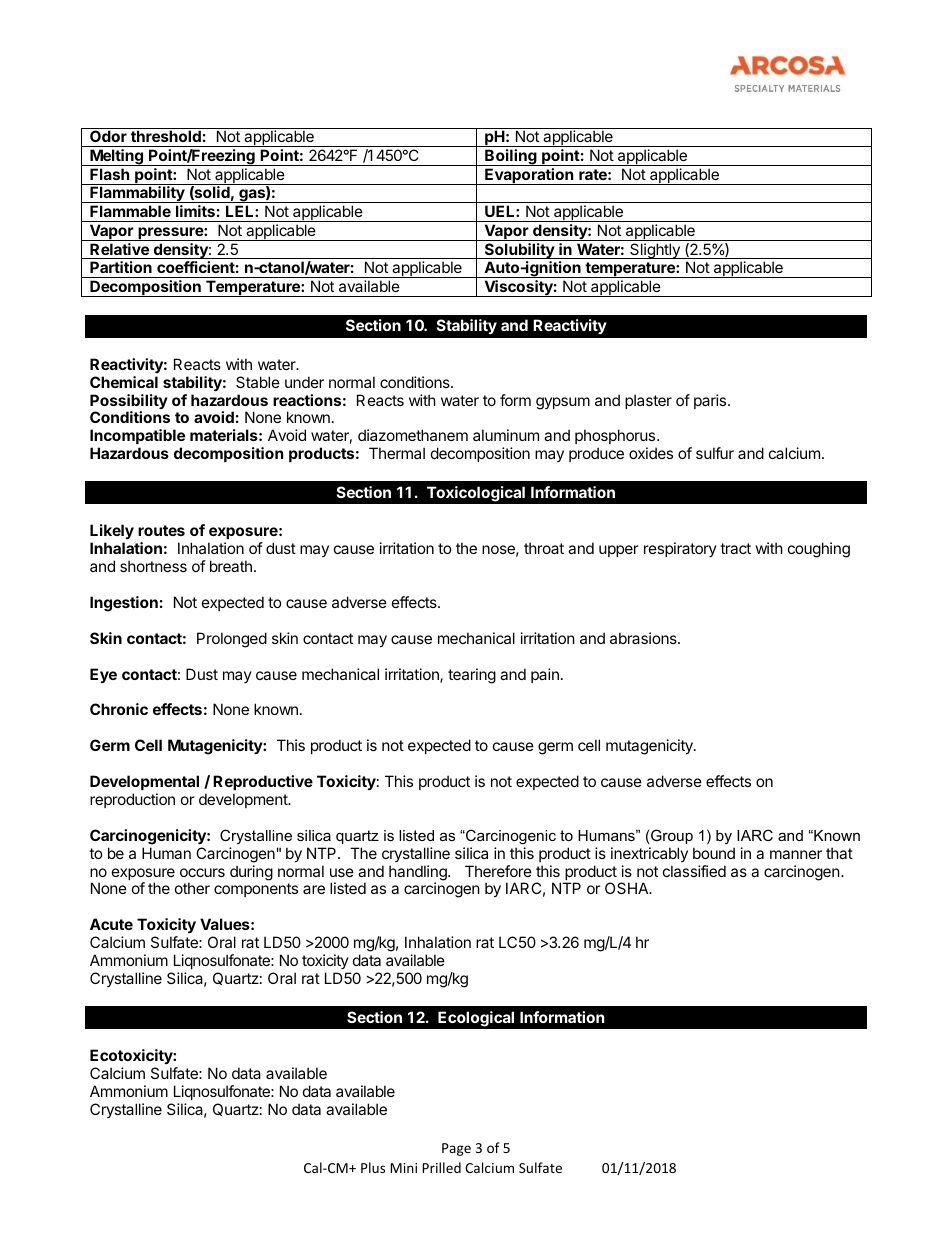  I want to click on Plus, so click(373, 1167).
